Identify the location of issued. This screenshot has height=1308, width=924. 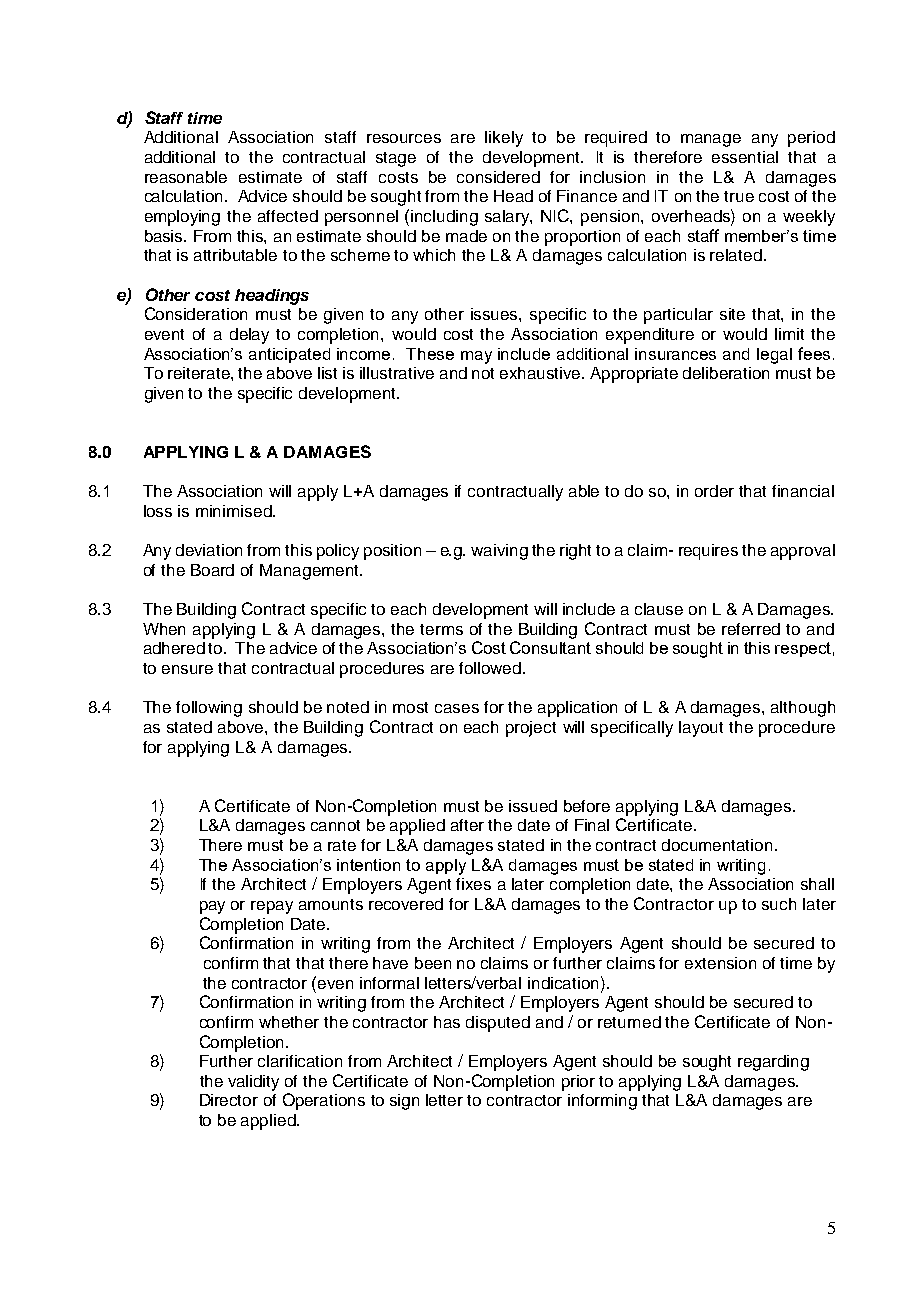
(533, 806).
